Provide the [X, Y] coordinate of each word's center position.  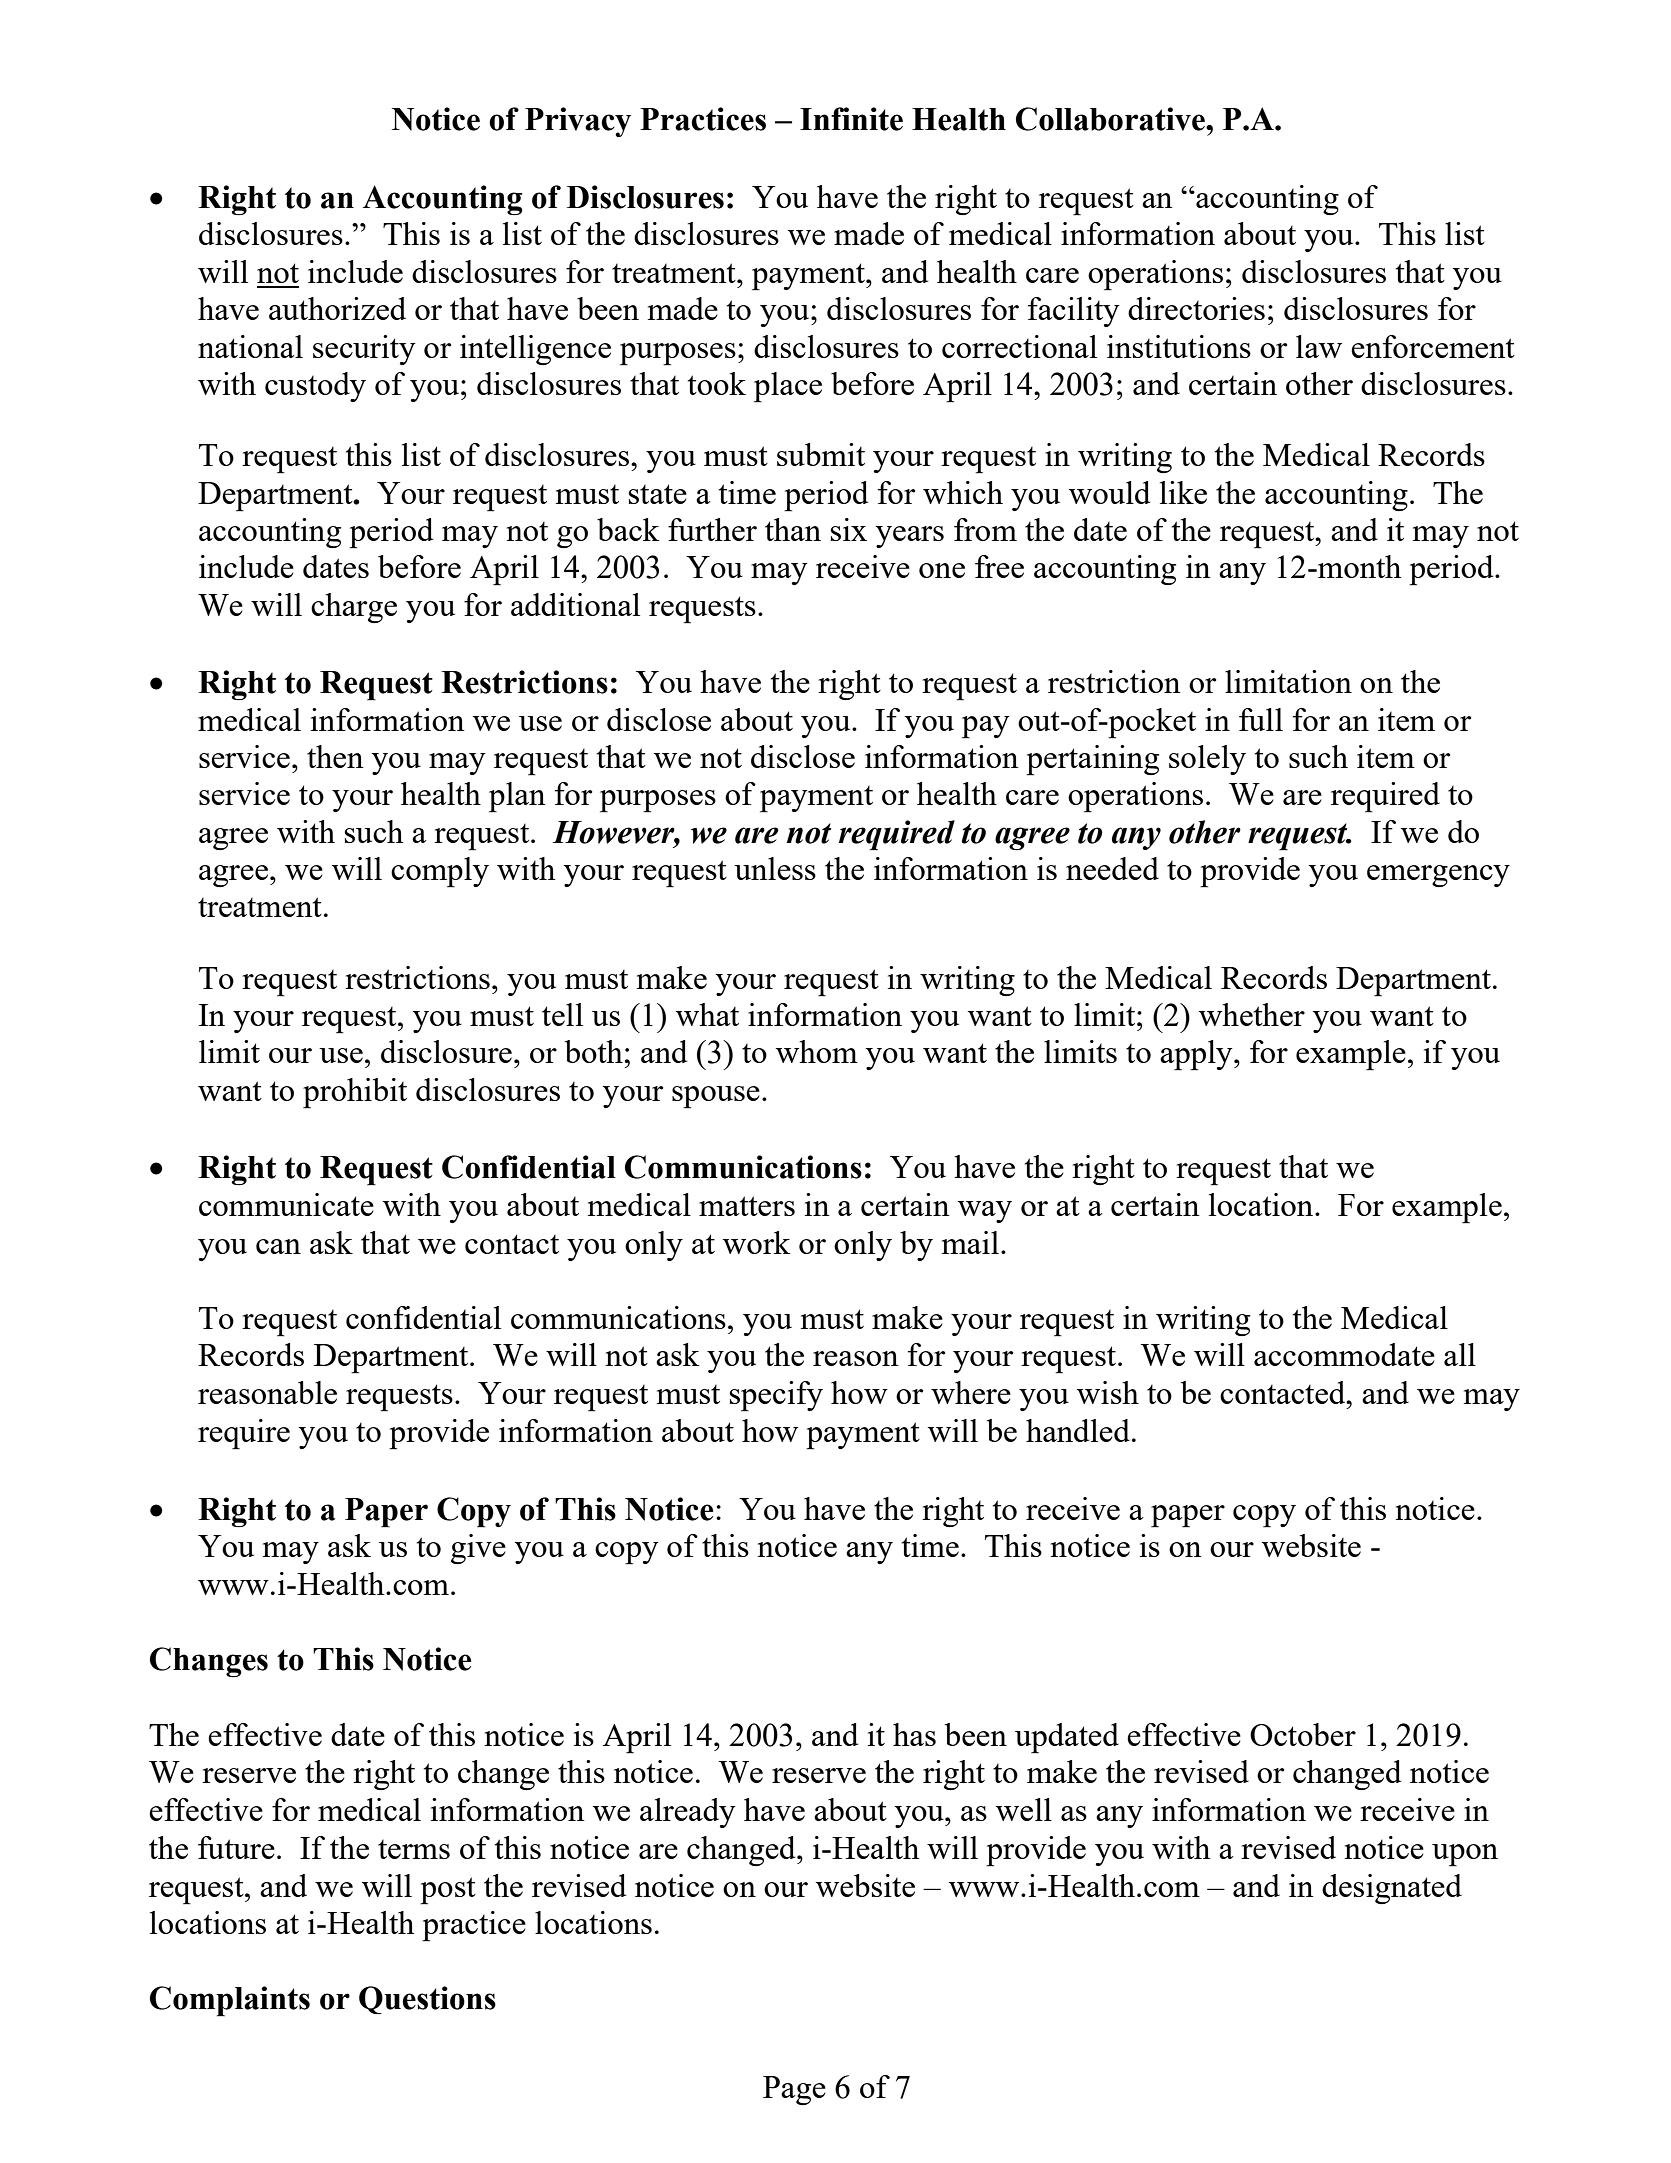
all [1460, 1354]
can [278, 1246]
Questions [427, 2000]
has [914, 1734]
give [478, 1549]
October [1303, 1734]
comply [440, 872]
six [849, 529]
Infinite [851, 119]
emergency [1438, 876]
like [1183, 492]
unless [775, 868]
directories [1196, 308]
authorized [337, 308]
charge [354, 608]
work [757, 1242]
